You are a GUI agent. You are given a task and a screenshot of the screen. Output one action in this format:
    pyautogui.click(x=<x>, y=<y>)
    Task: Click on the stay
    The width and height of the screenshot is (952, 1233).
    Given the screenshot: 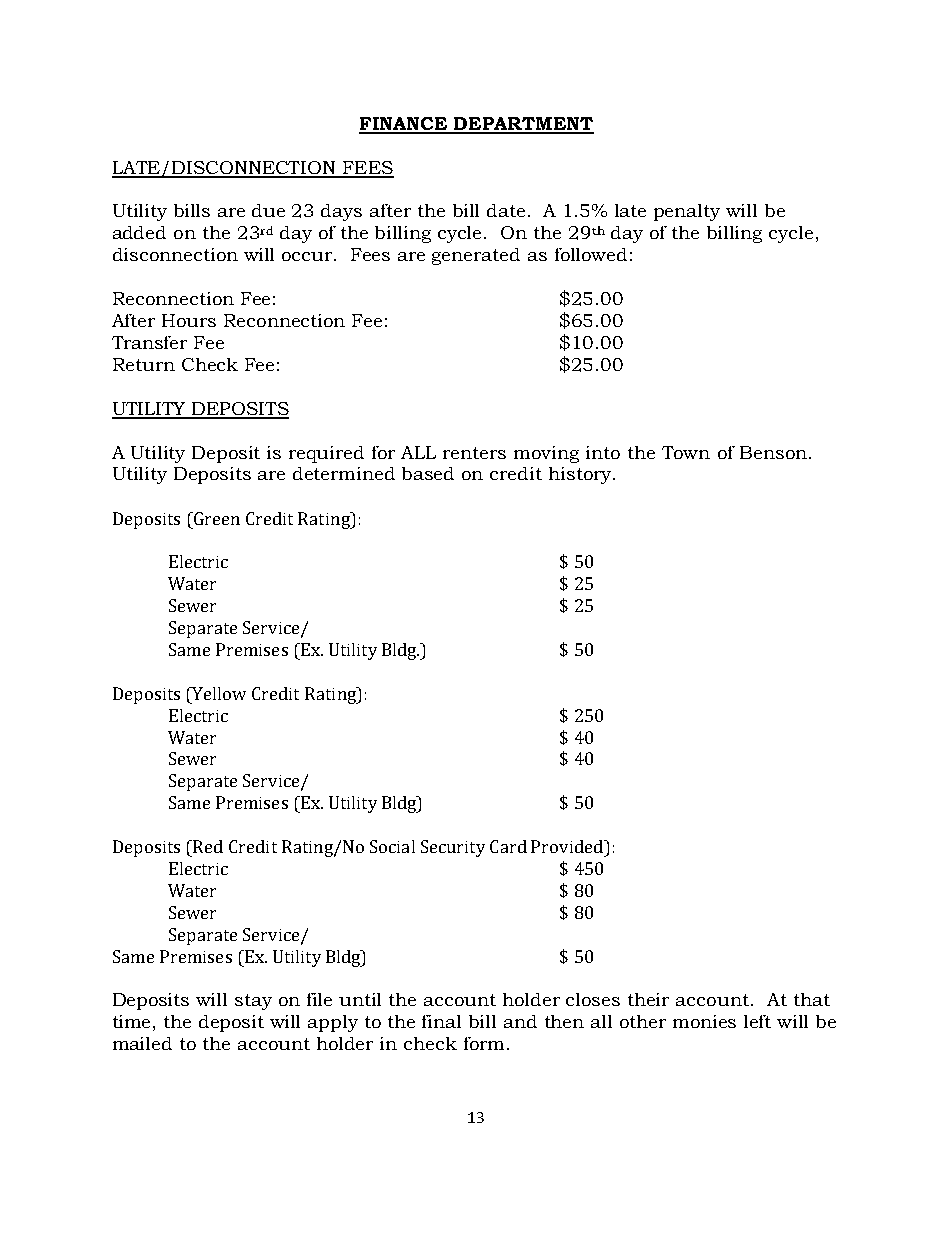 What is the action you would take?
    pyautogui.click(x=253, y=1002)
